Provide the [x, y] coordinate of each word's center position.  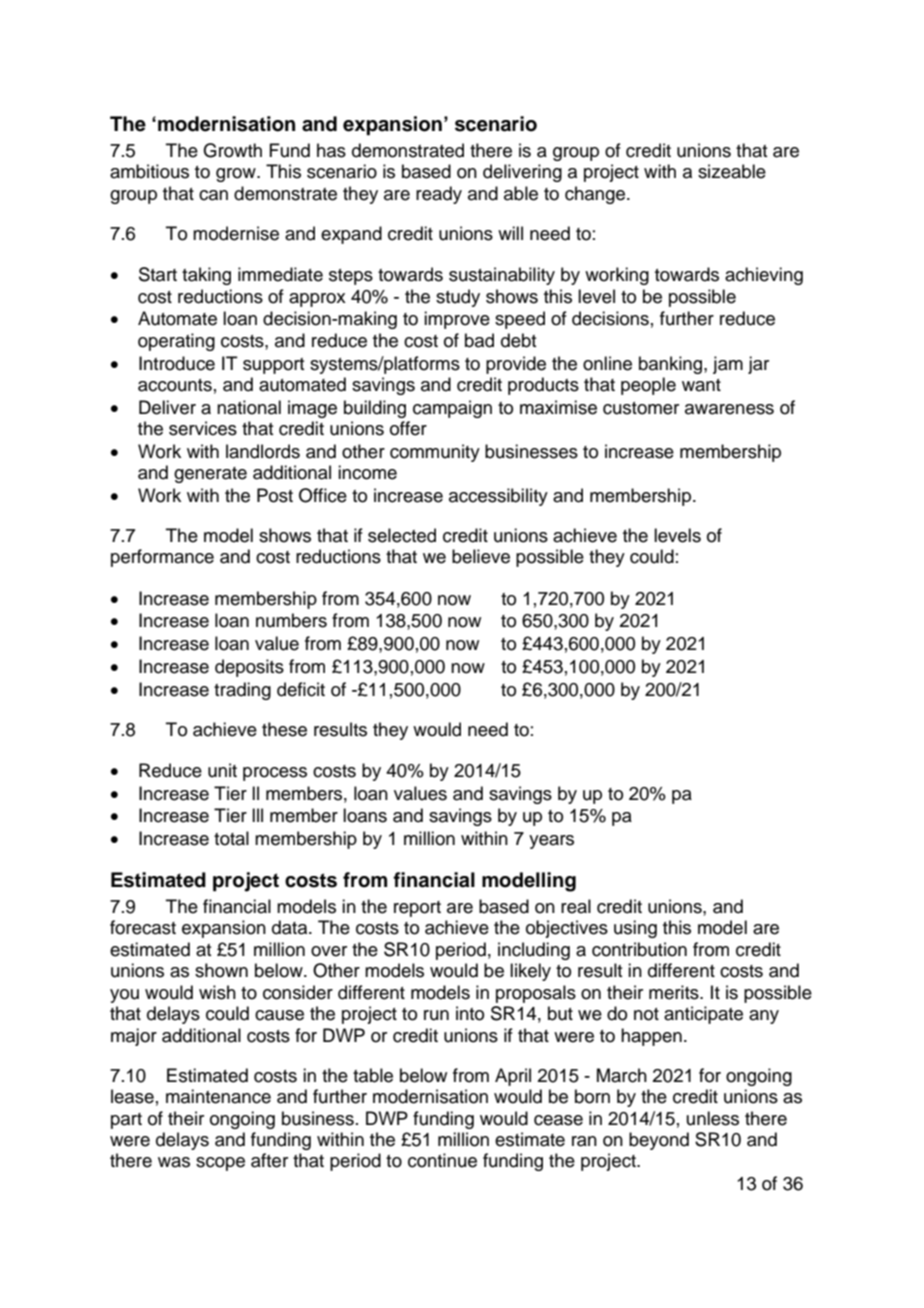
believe [481, 556]
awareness [729, 409]
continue [442, 1160]
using [635, 929]
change [596, 195]
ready [439, 195]
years [551, 842]
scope [220, 1164]
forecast [143, 927]
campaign [452, 409]
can [213, 195]
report [417, 909]
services [203, 428]
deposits [249, 668]
